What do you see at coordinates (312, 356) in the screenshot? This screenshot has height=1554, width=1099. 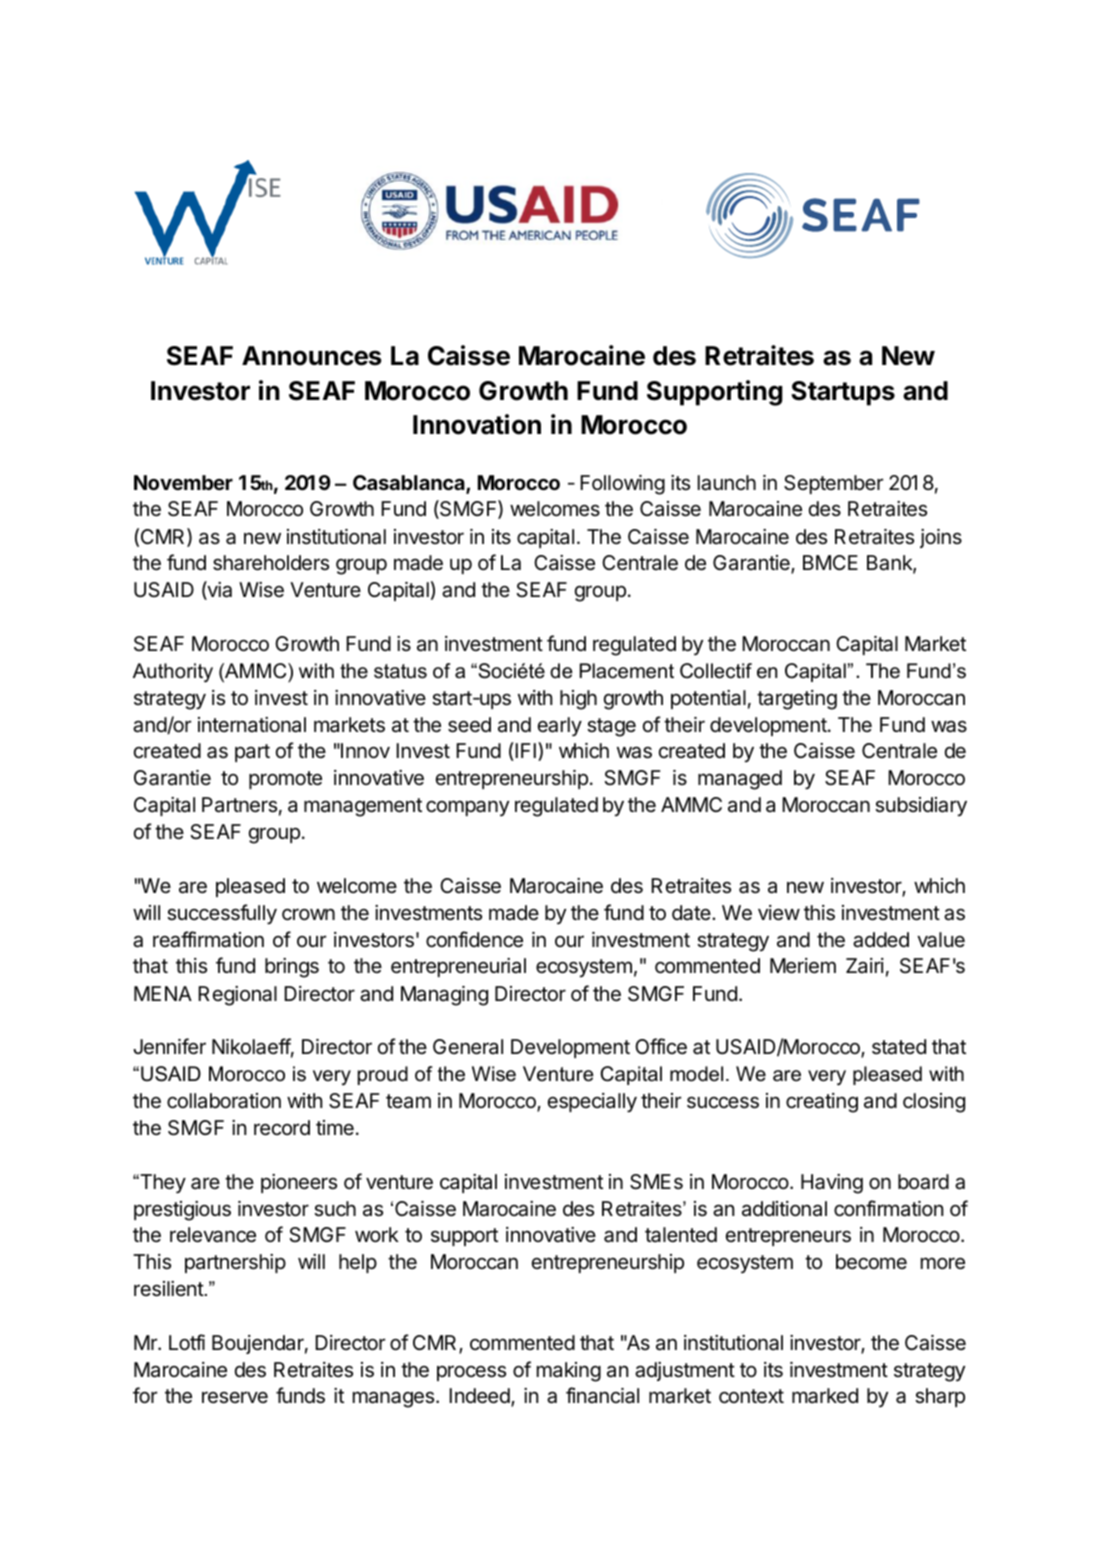 I see `Announces` at bounding box center [312, 356].
